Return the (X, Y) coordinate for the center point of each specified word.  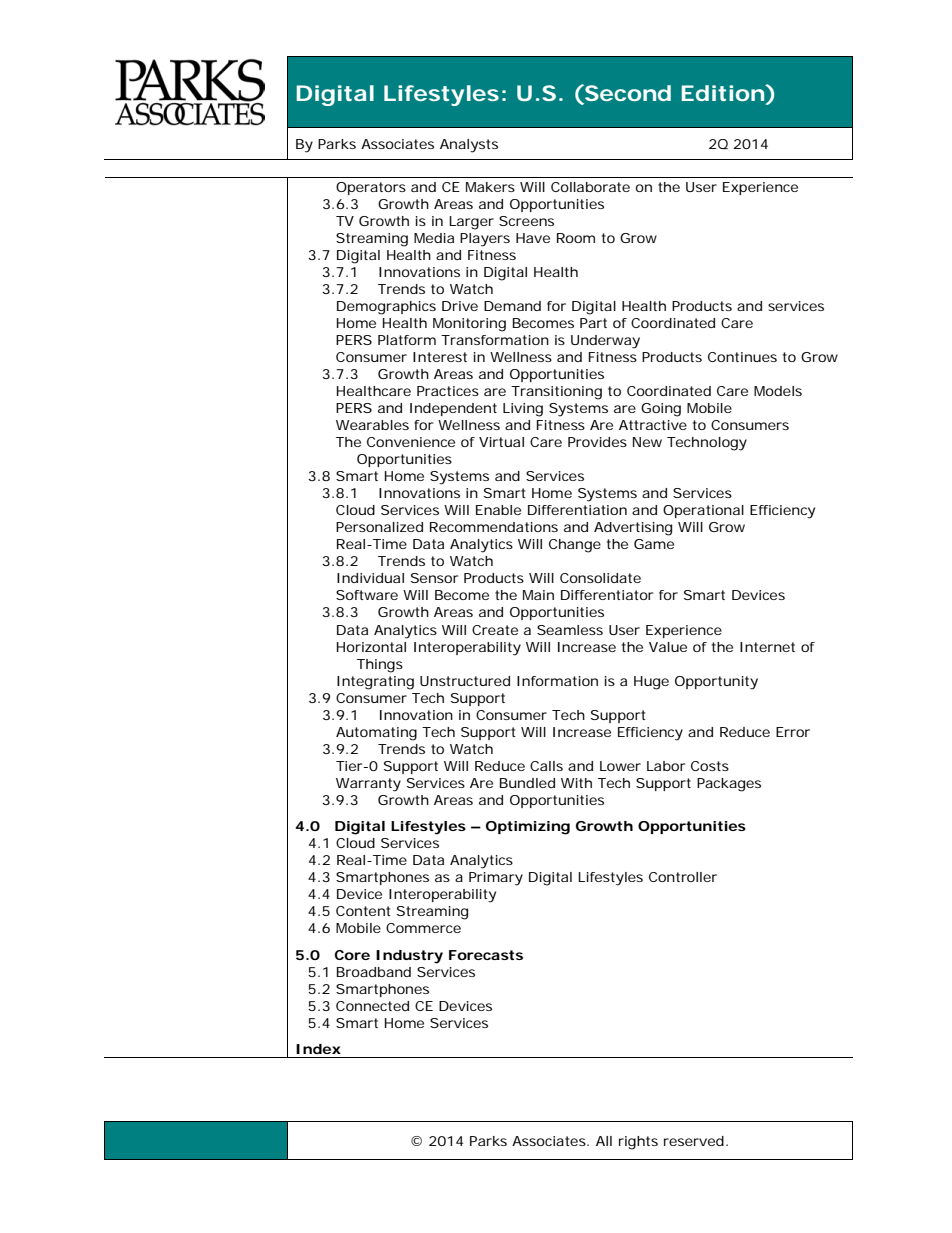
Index (318, 1049)
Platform (407, 340)
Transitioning (556, 393)
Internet (767, 647)
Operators (371, 188)
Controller (683, 877)
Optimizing (528, 828)
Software (367, 595)
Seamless (570, 630)
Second (627, 92)
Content (363, 911)
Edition (723, 93)
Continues (742, 357)
